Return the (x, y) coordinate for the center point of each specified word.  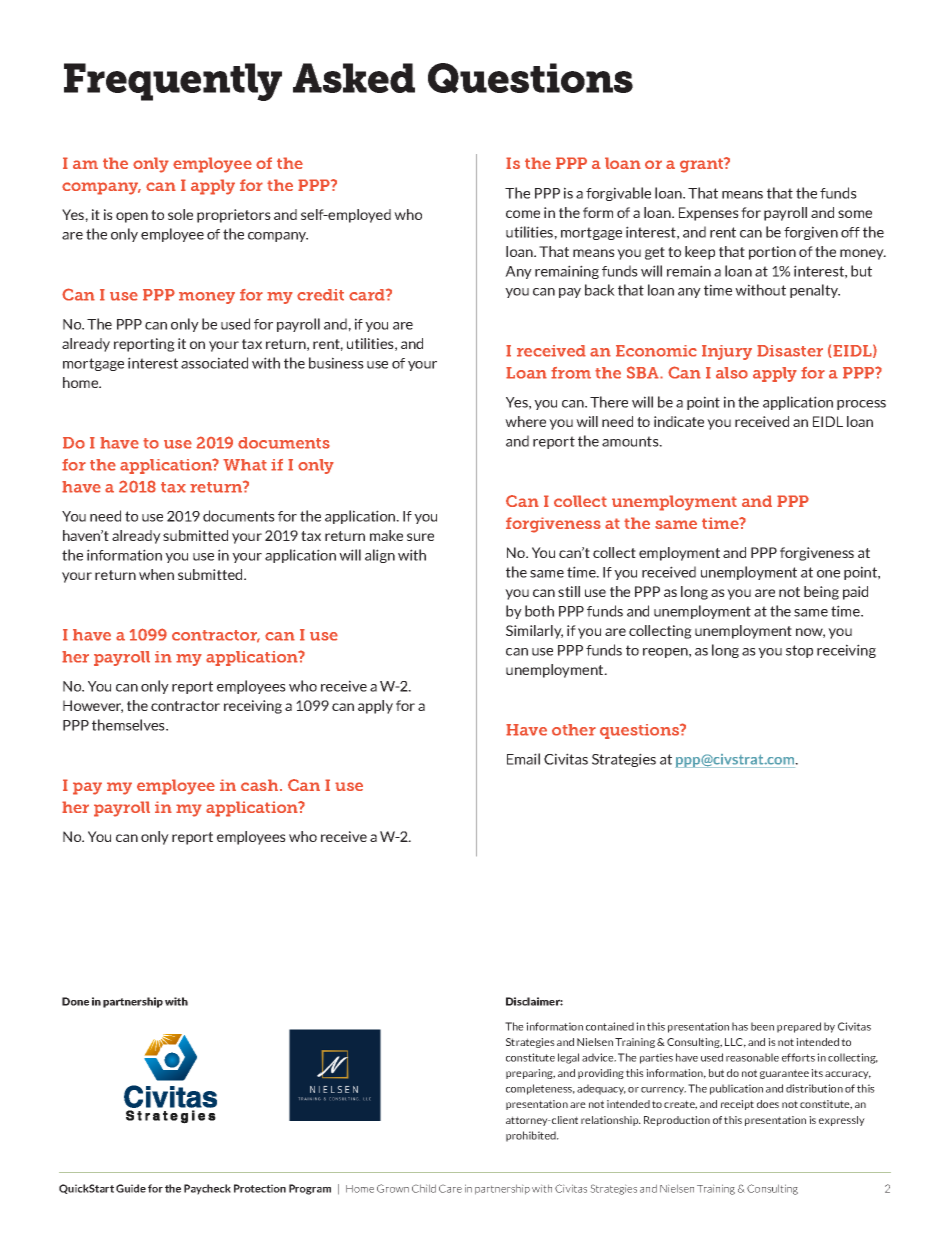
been (762, 1026)
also (732, 373)
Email (523, 759)
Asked (354, 78)
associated (214, 363)
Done (75, 1001)
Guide (131, 1188)
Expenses (709, 214)
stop (799, 651)
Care (450, 1188)
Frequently (173, 82)
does (768, 1104)
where (525, 421)
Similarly (534, 632)
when (156, 574)
